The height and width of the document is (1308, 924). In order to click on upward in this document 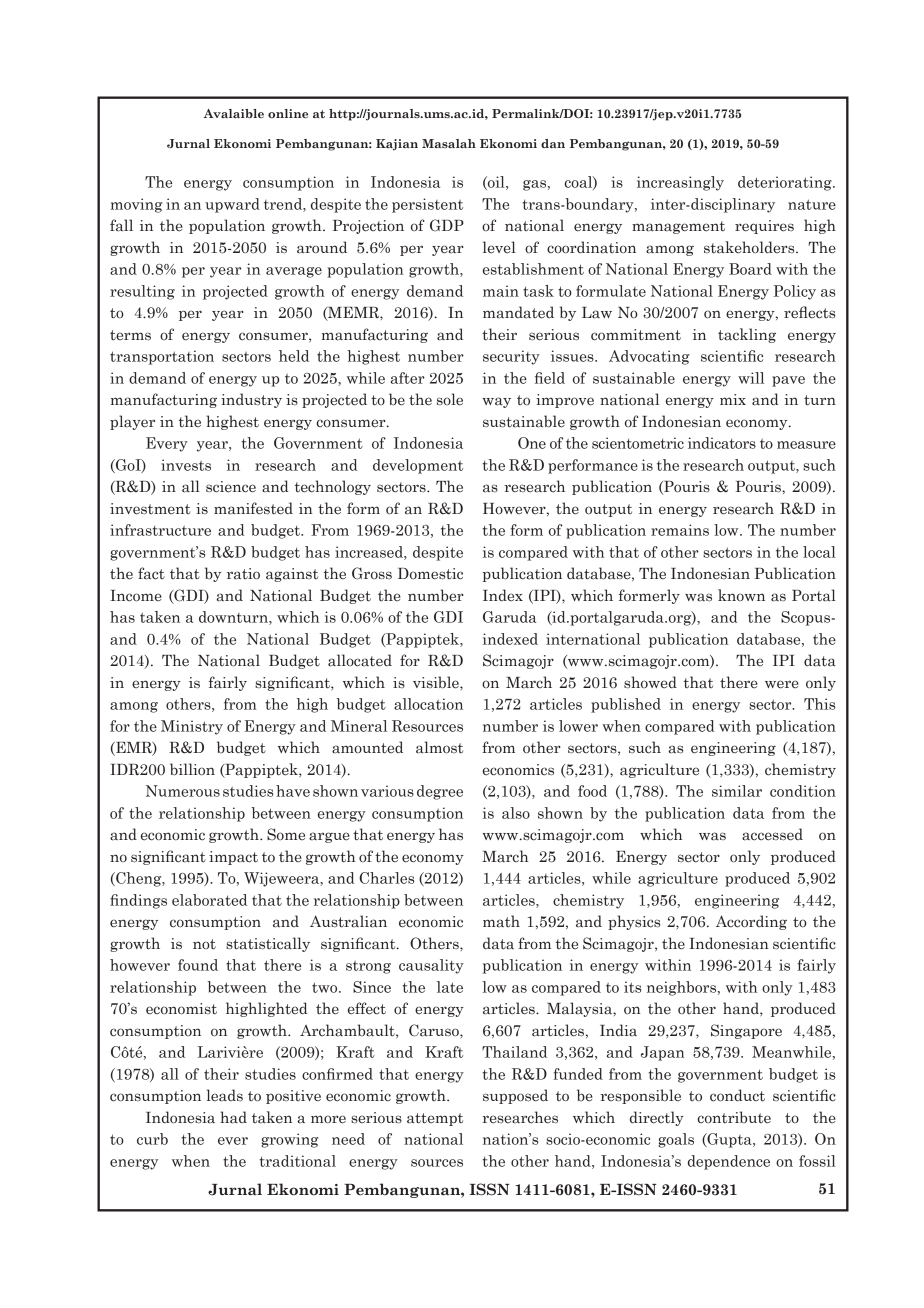, I will do `click(232, 205)`.
